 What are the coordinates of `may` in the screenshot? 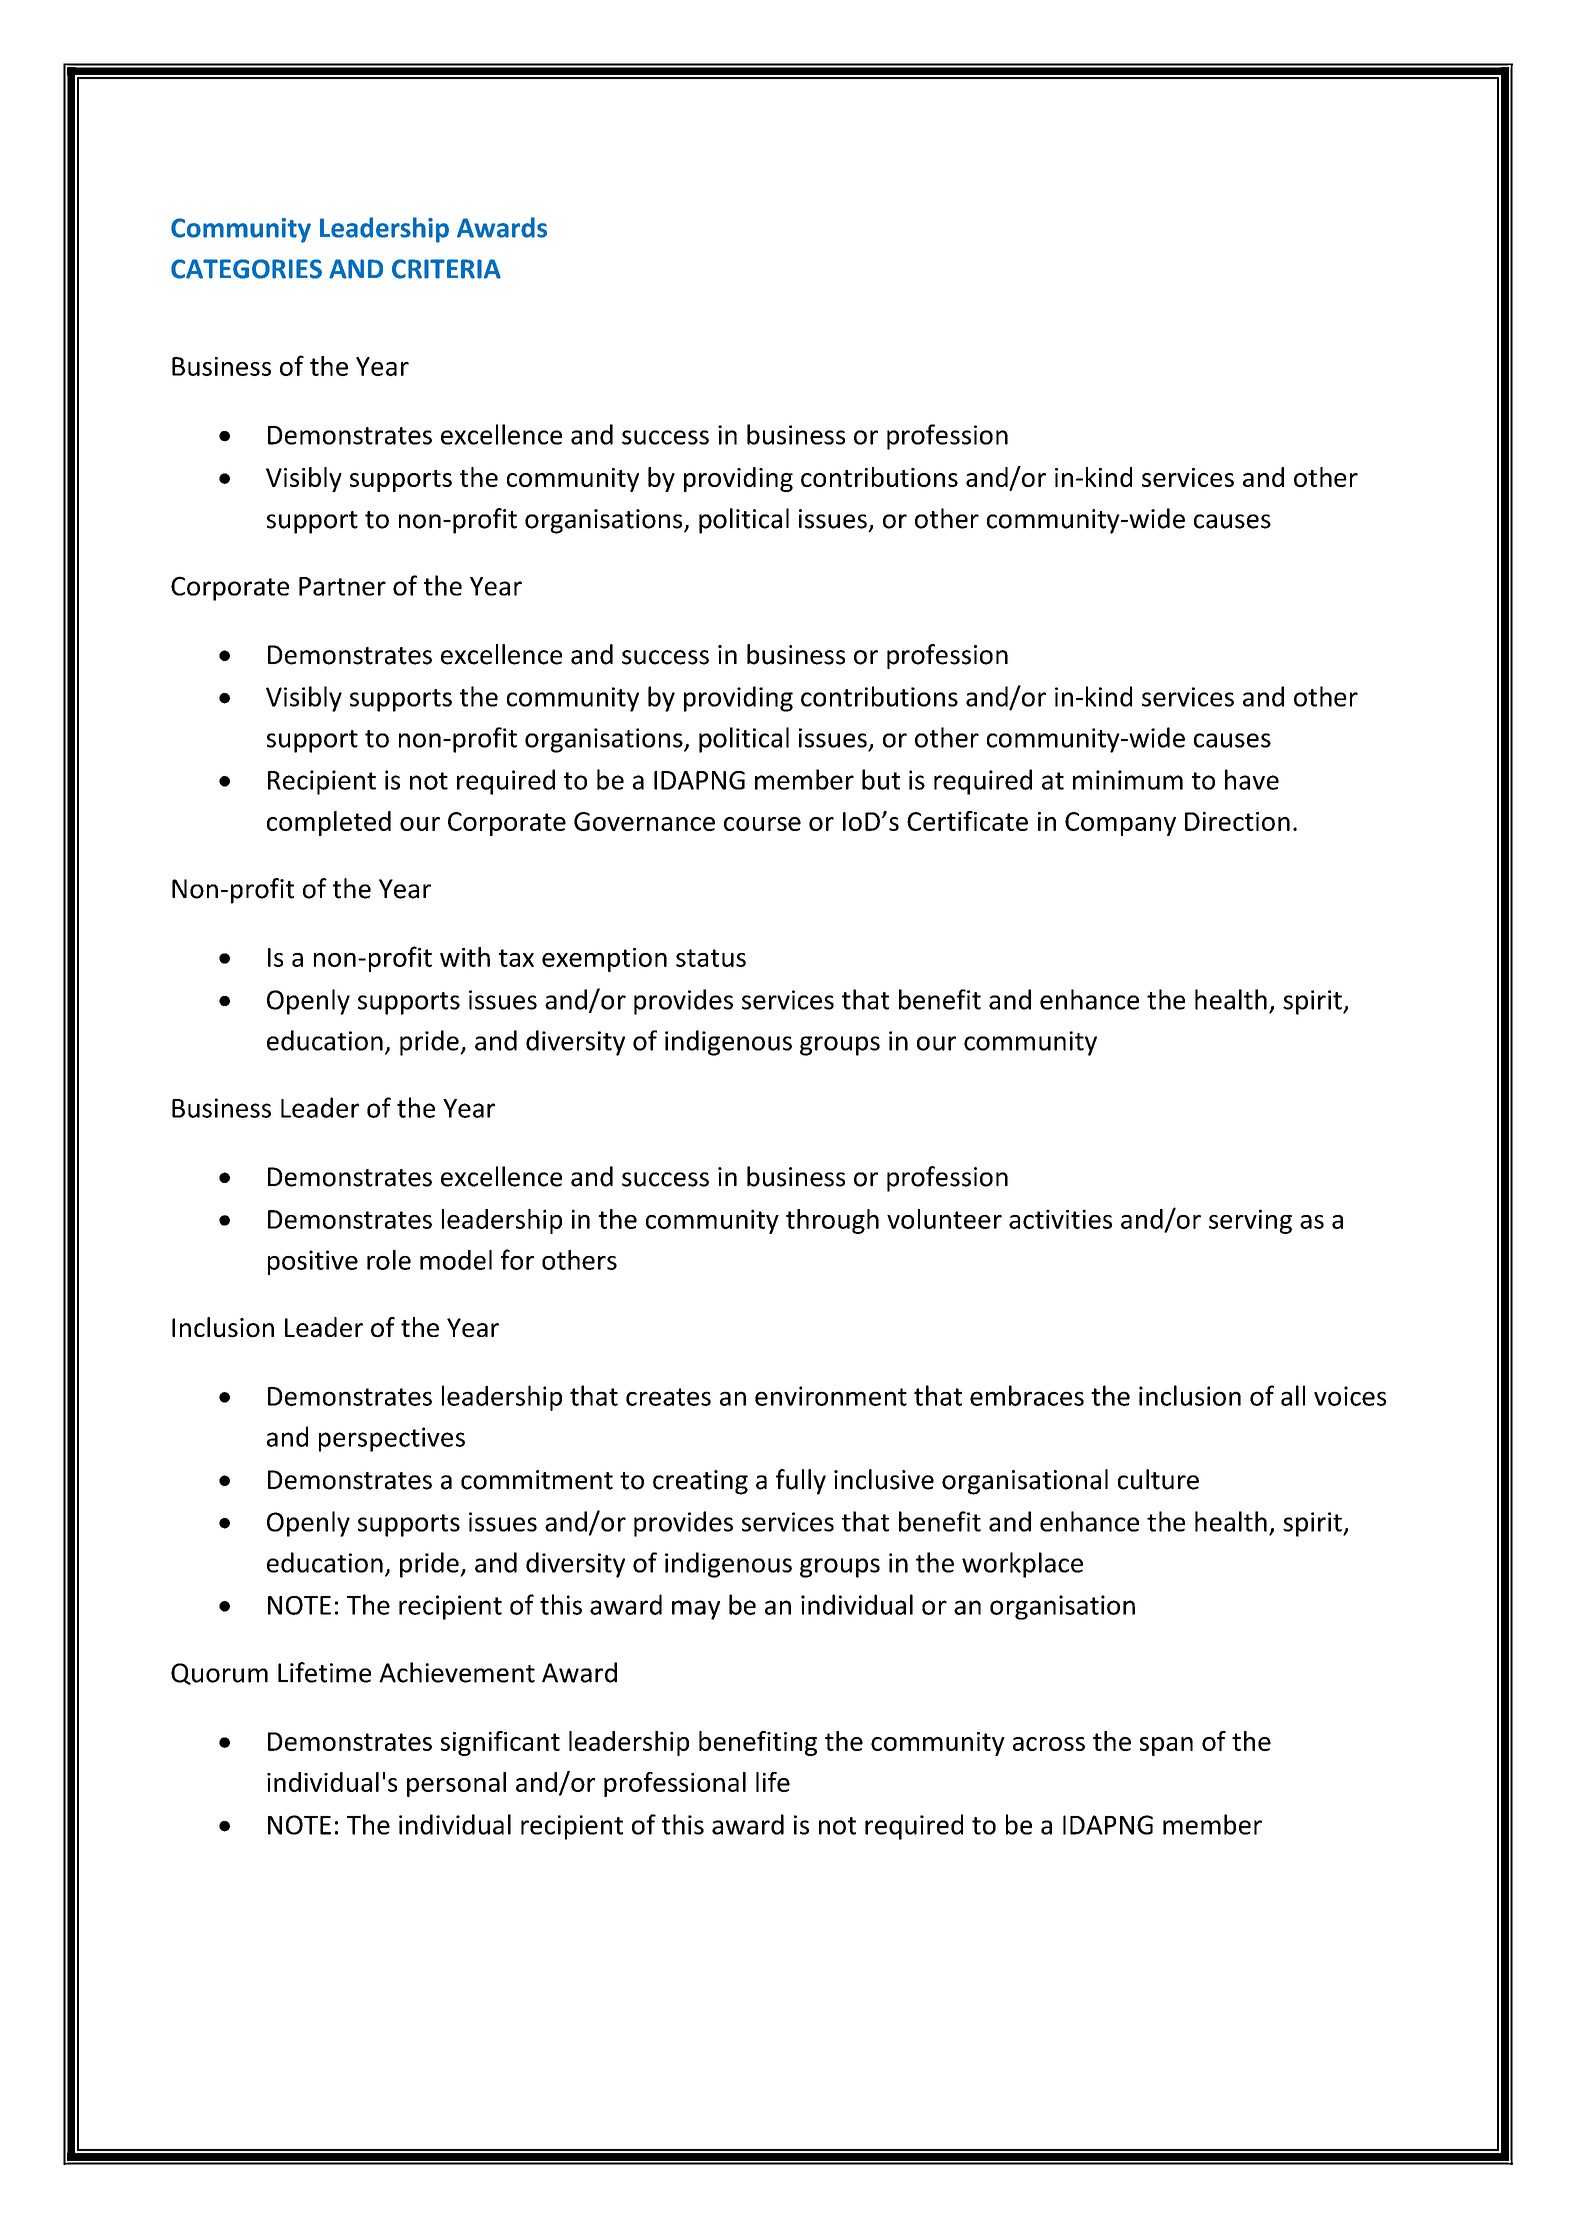 It's located at (696, 1610).
